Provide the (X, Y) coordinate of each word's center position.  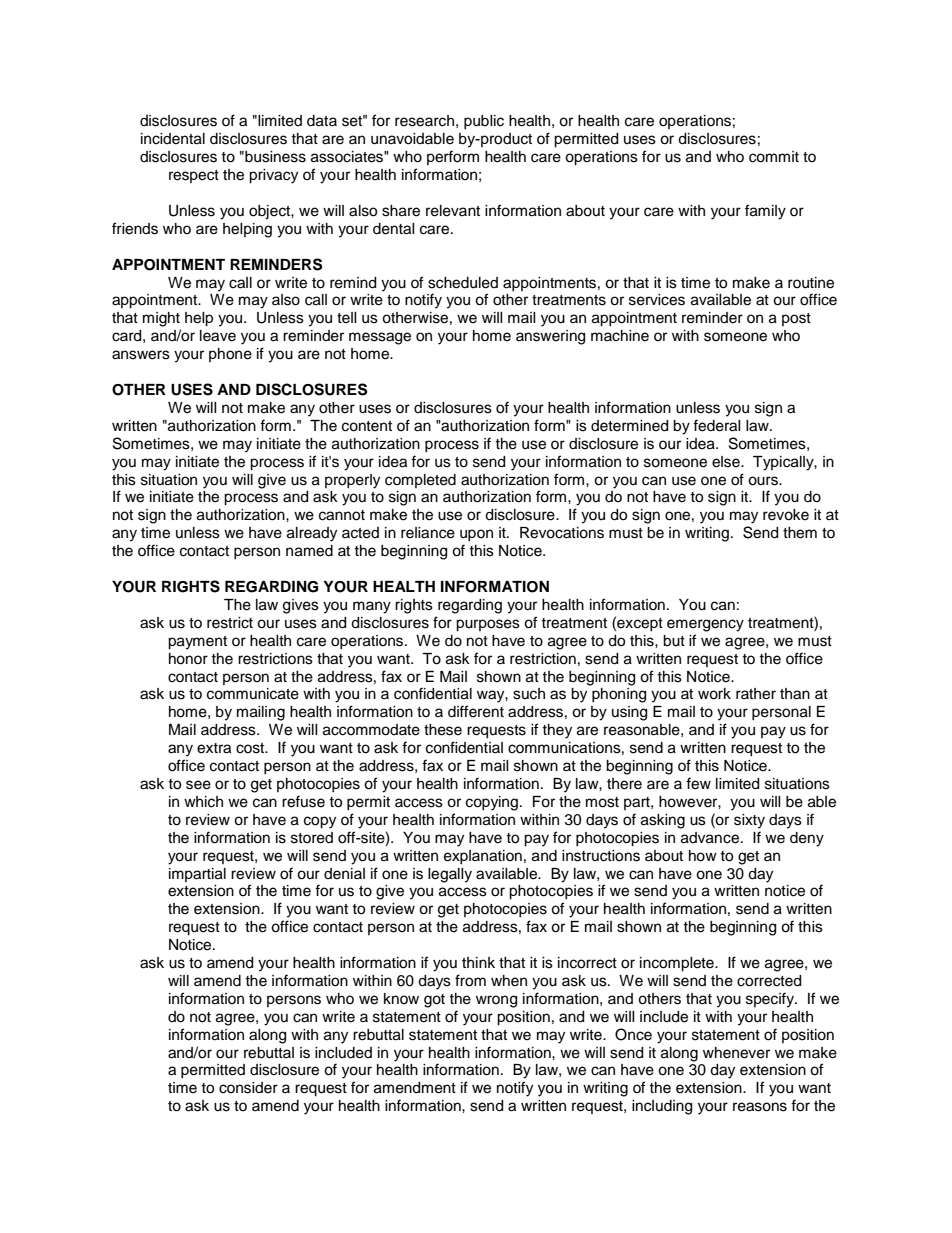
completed (420, 481)
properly (352, 481)
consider (248, 1088)
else (727, 462)
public (484, 122)
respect (194, 176)
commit (774, 157)
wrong (496, 1001)
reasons (760, 1107)
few (698, 783)
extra (214, 748)
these (443, 730)
